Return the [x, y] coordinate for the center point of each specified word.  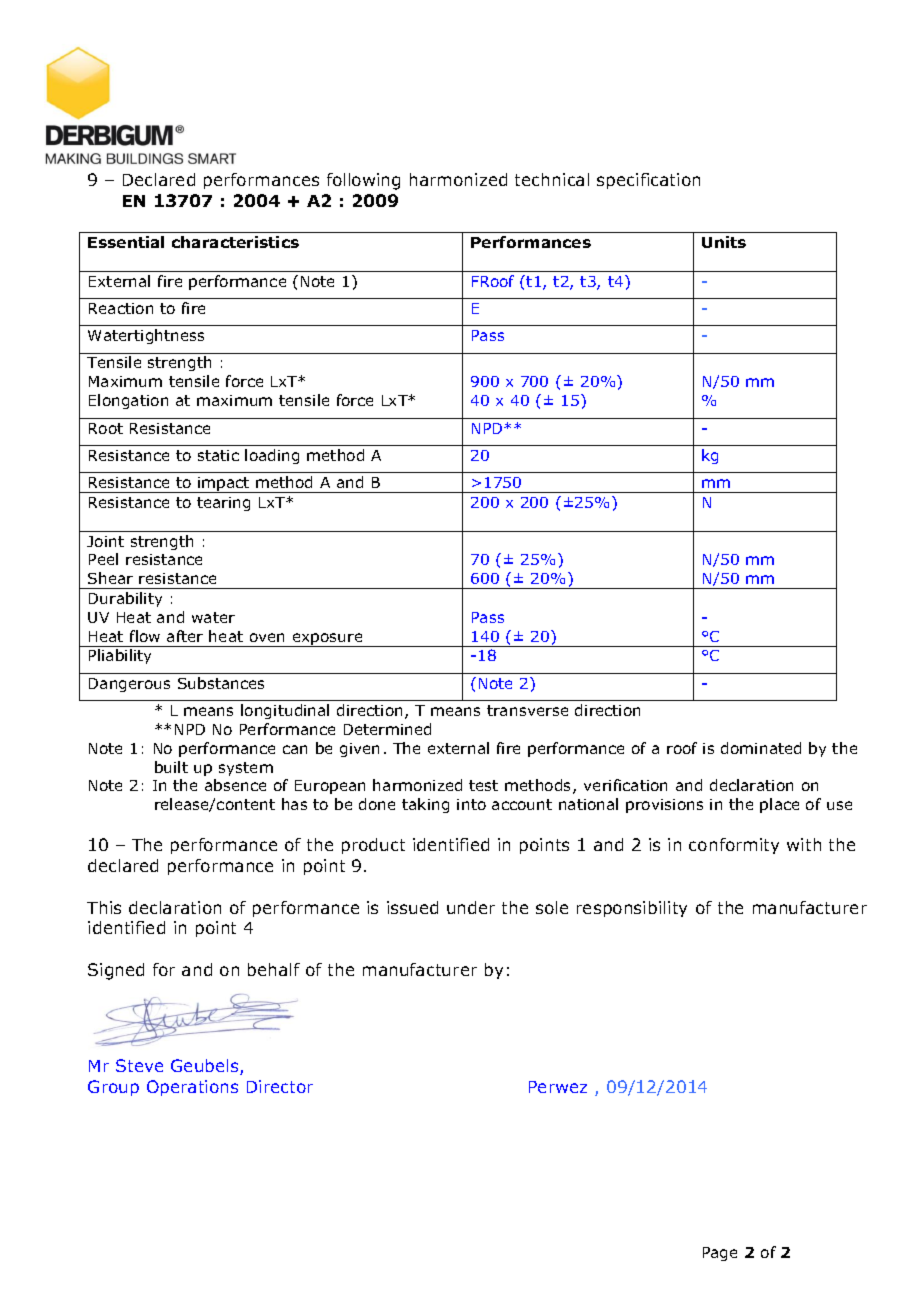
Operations [192, 1088]
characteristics [235, 242]
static [218, 455]
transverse [527, 710]
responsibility [632, 909]
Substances [221, 683]
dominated [761, 748]
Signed [116, 971]
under [471, 907]
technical [552, 179]
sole [552, 907]
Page [720, 1254]
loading [272, 456]
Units [724, 242]
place [779, 805]
